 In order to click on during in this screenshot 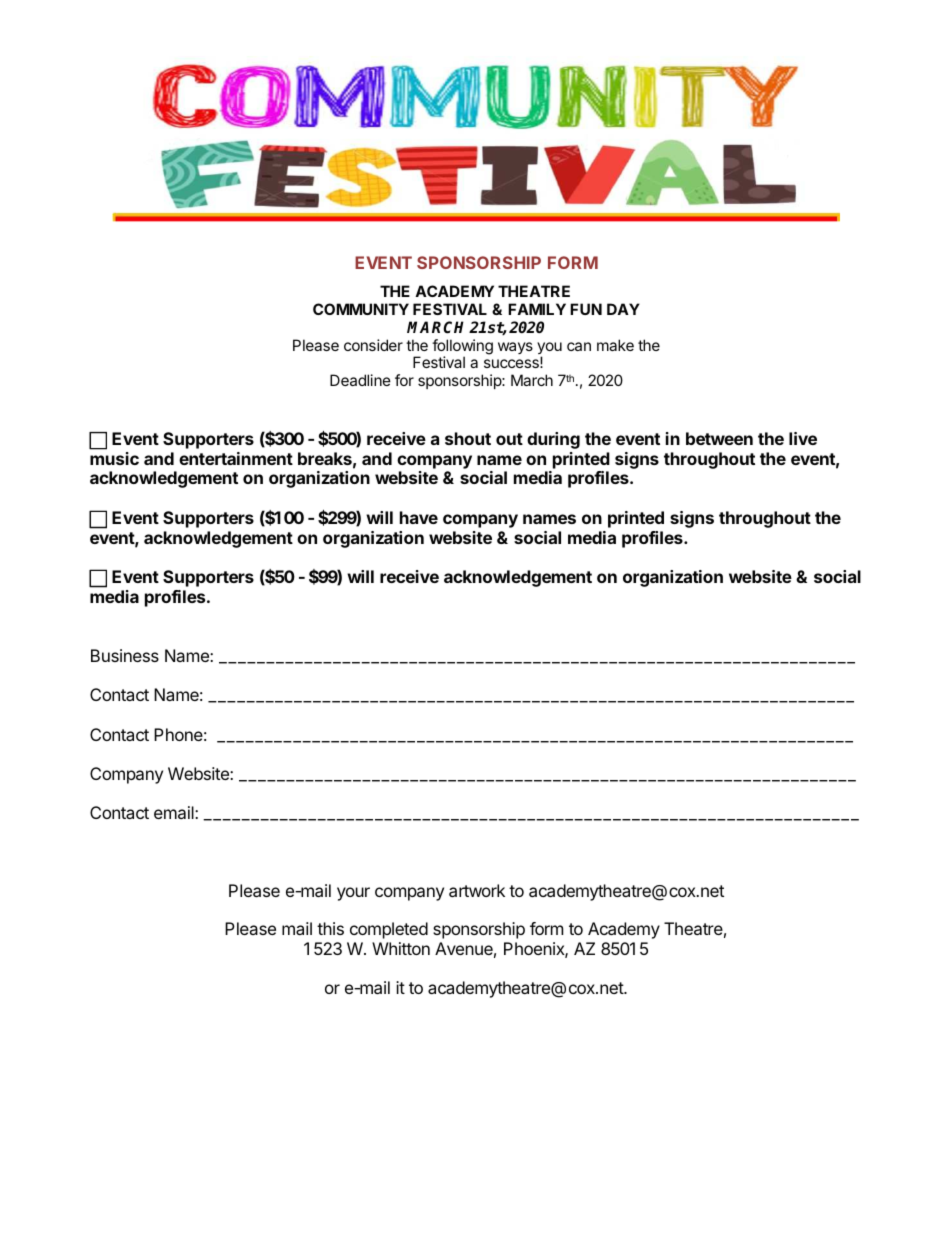, I will do `click(553, 440)`.
